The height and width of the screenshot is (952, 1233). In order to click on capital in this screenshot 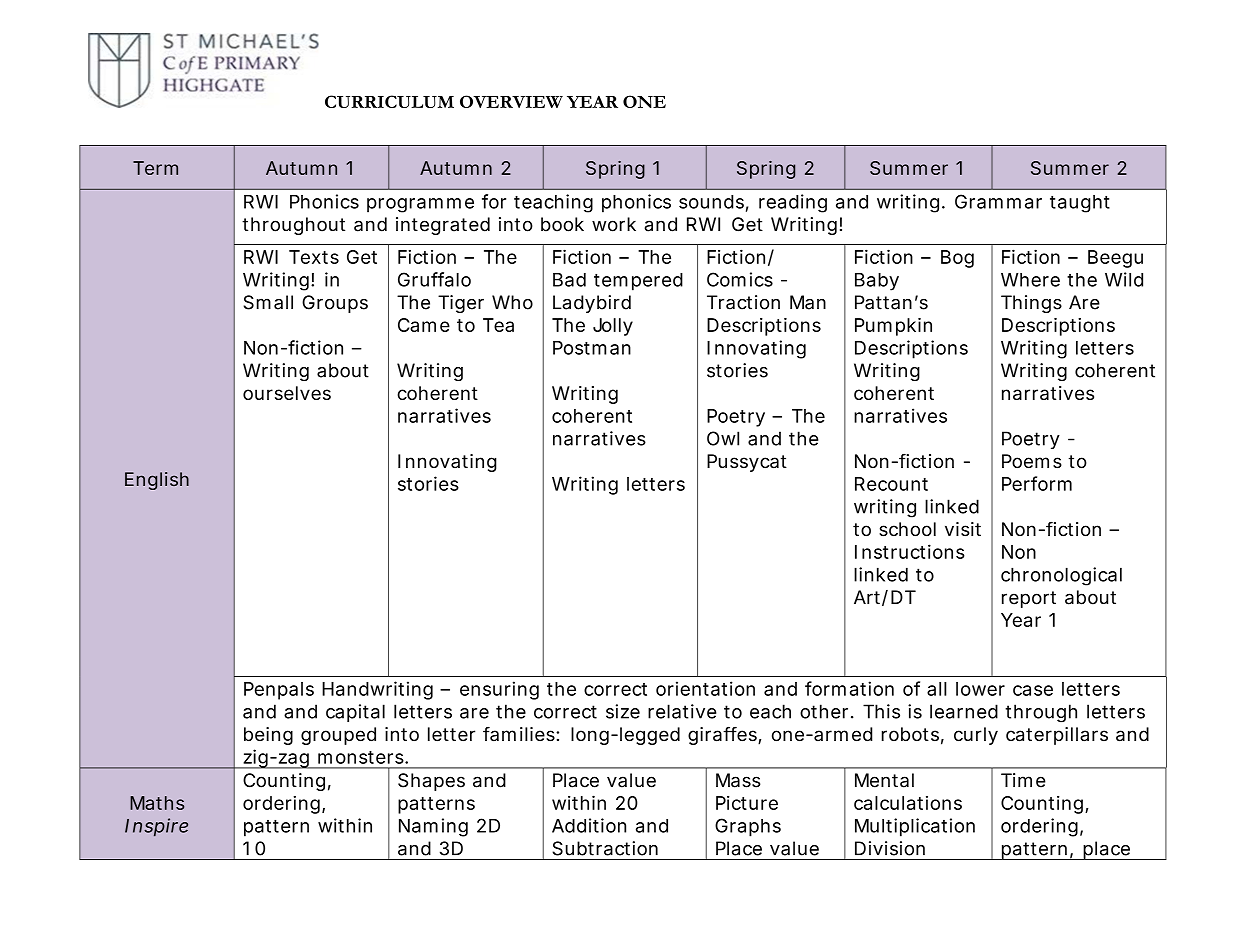, I will do `click(355, 713)`.
